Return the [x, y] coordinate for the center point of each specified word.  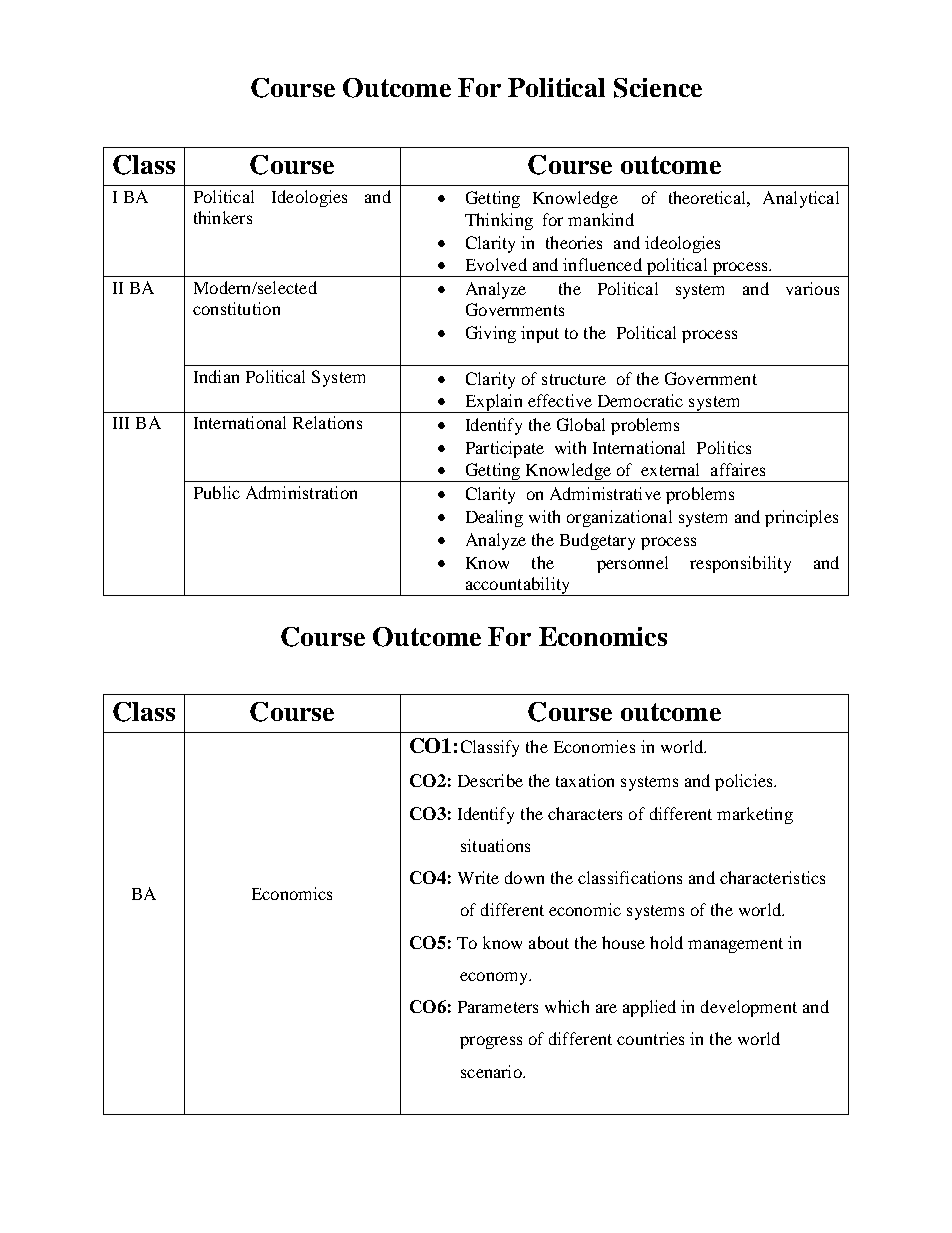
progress [491, 1042]
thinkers [223, 217]
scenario [492, 1071]
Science [658, 88]
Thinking [499, 221]
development [749, 1008]
